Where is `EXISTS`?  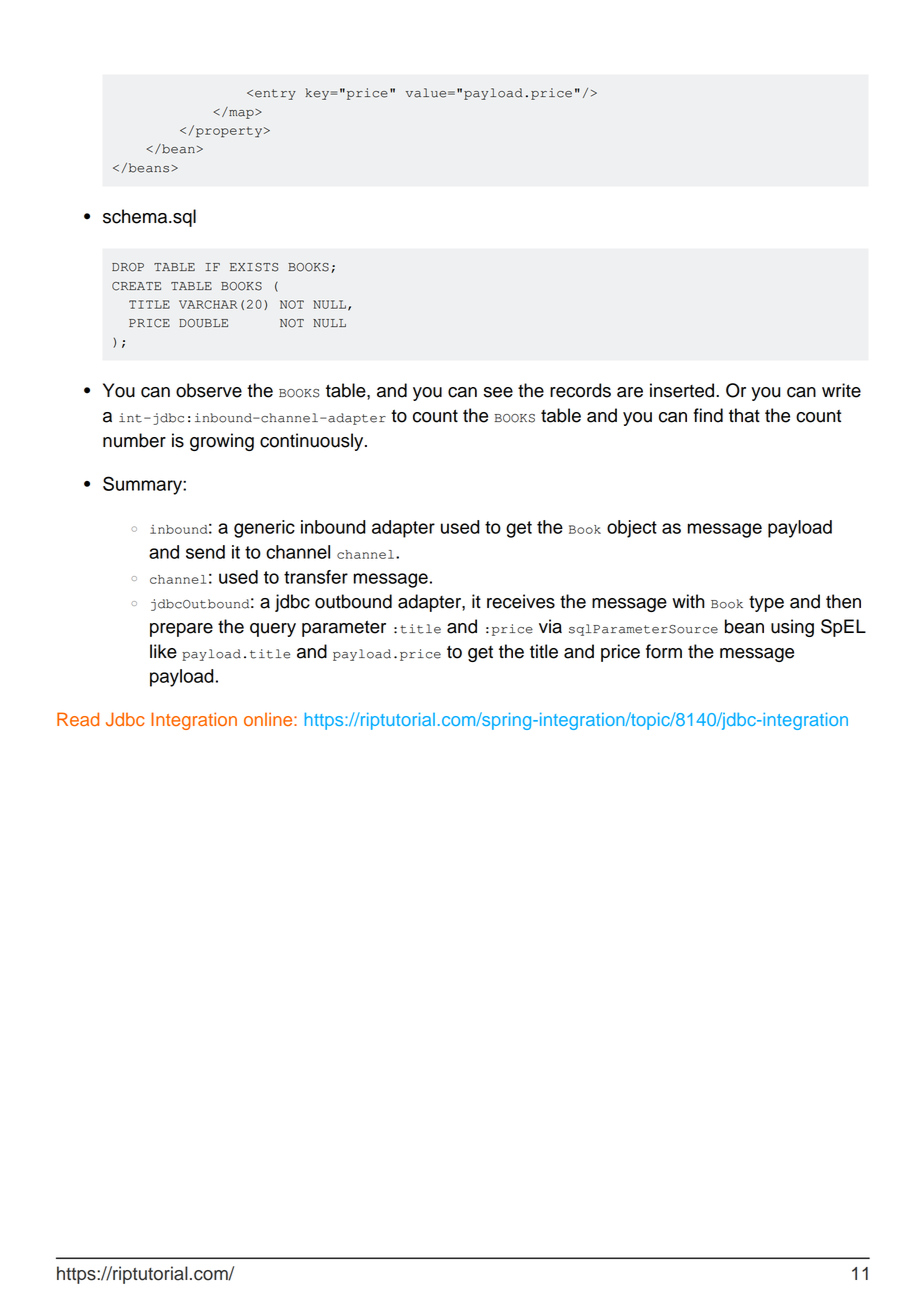 EXISTS is located at coordinates (254, 267).
